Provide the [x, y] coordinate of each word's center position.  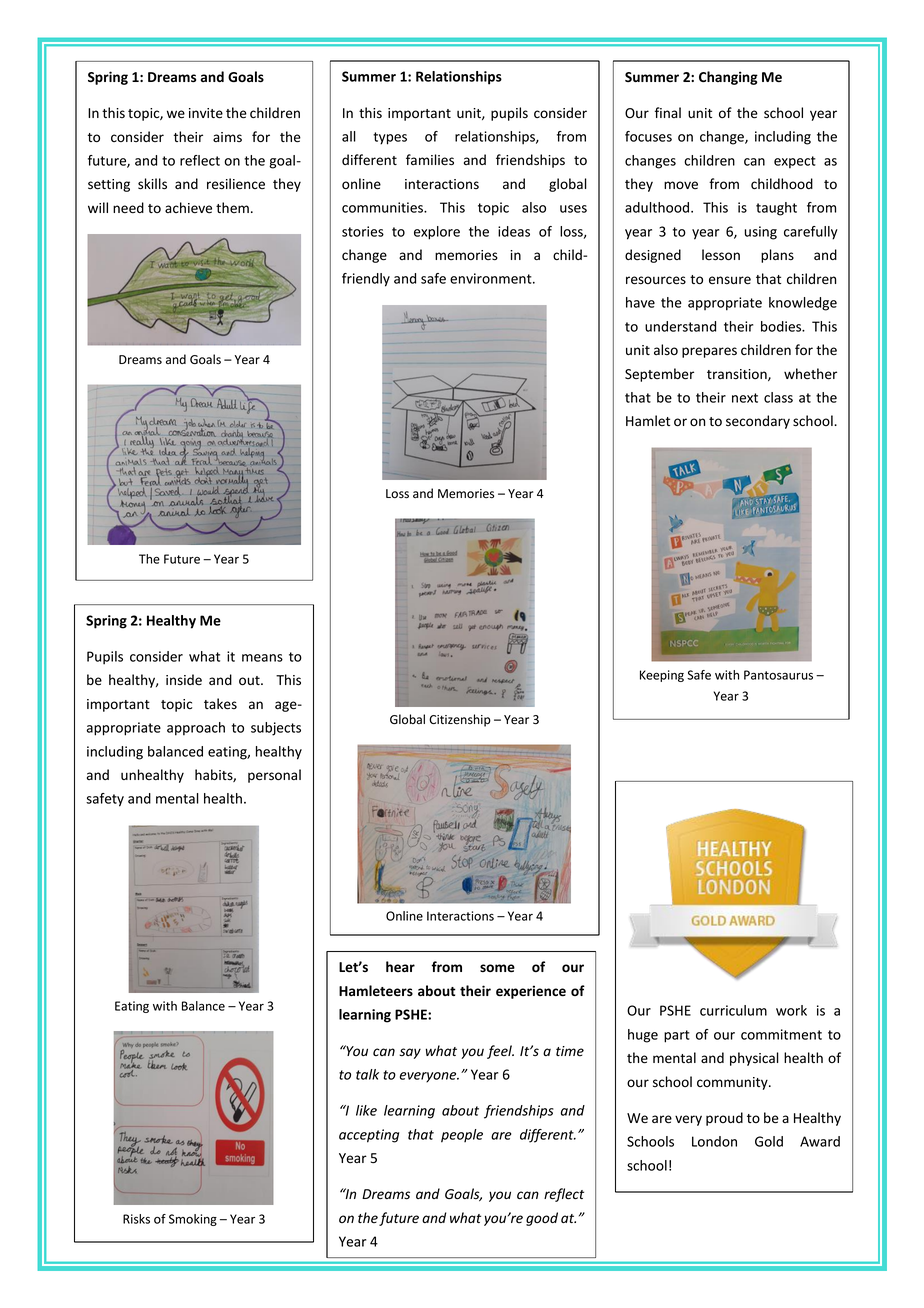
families [430, 160]
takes [220, 704]
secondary [758, 422]
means [262, 658]
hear [400, 967]
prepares [709, 352]
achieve [188, 208]
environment [492, 278]
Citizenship [460, 720]
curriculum [733, 1010]
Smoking [193, 1220]
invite [206, 113]
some [497, 968]
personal [274, 776]
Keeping [662, 676]
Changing [728, 78]
